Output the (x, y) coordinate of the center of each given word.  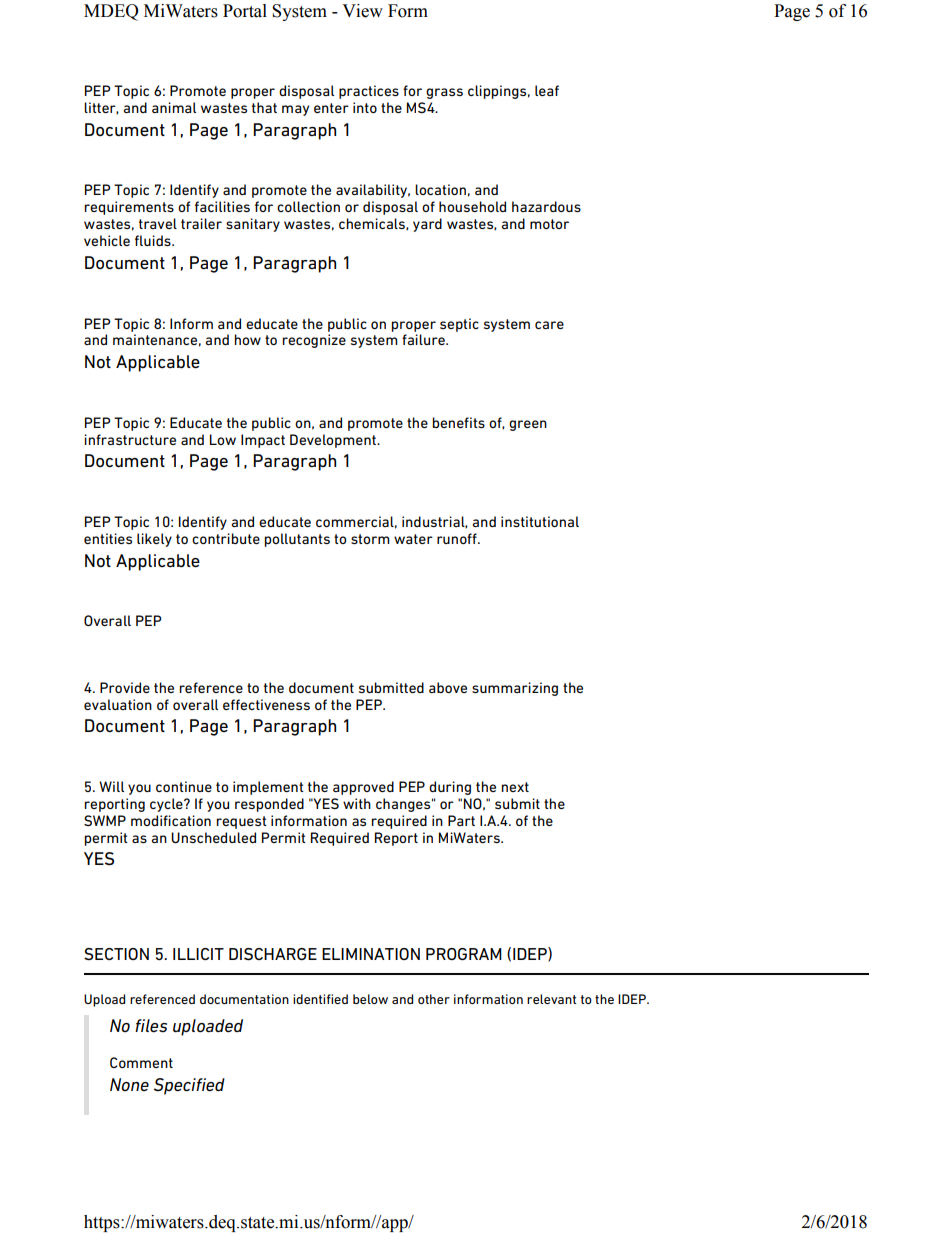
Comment (141, 1062)
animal (174, 107)
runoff (458, 538)
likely (154, 540)
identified (320, 999)
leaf (547, 90)
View (362, 11)
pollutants (297, 540)
